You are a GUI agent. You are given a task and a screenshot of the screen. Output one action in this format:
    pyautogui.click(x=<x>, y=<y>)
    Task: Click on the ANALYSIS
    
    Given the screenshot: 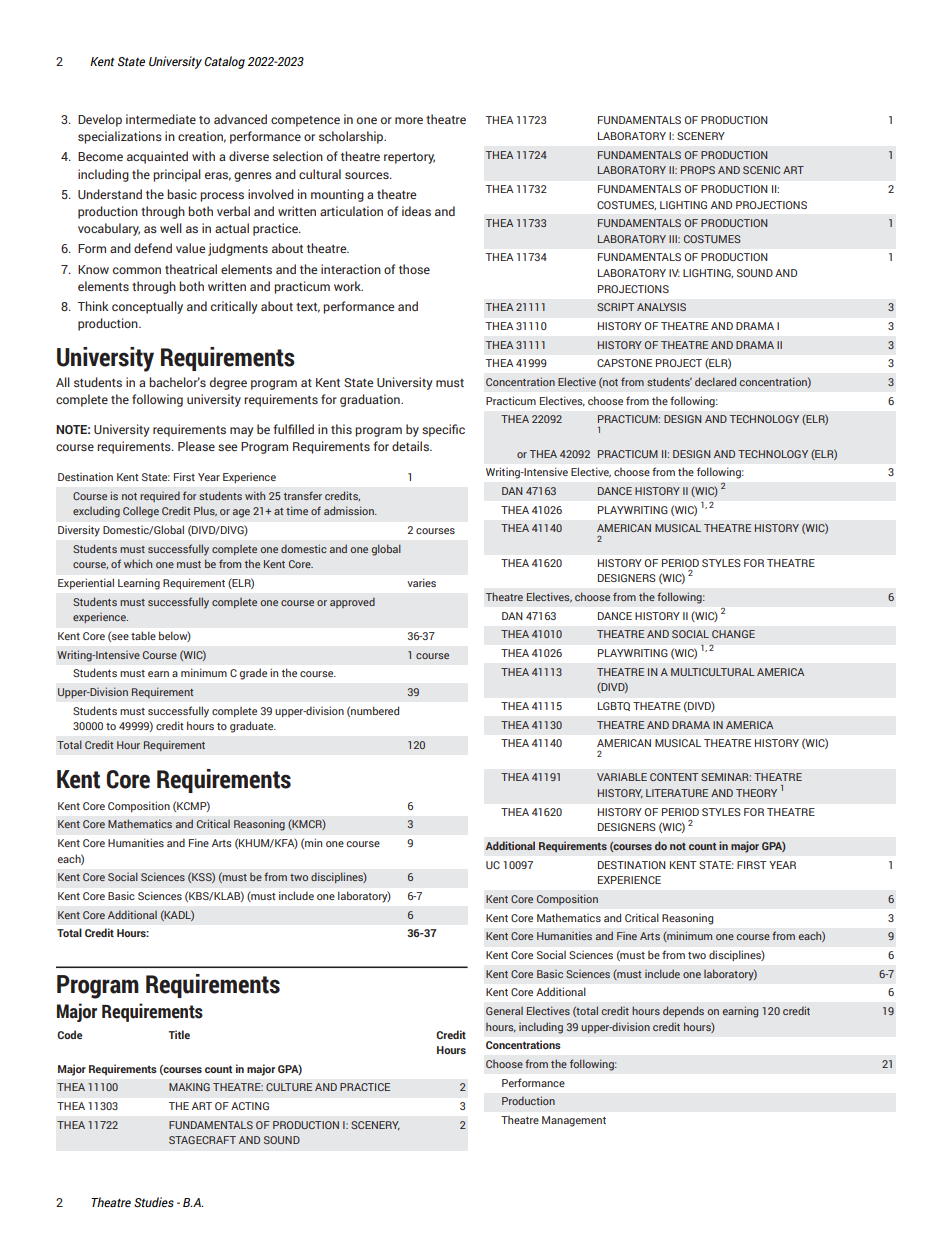 What is the action you would take?
    pyautogui.click(x=661, y=307)
